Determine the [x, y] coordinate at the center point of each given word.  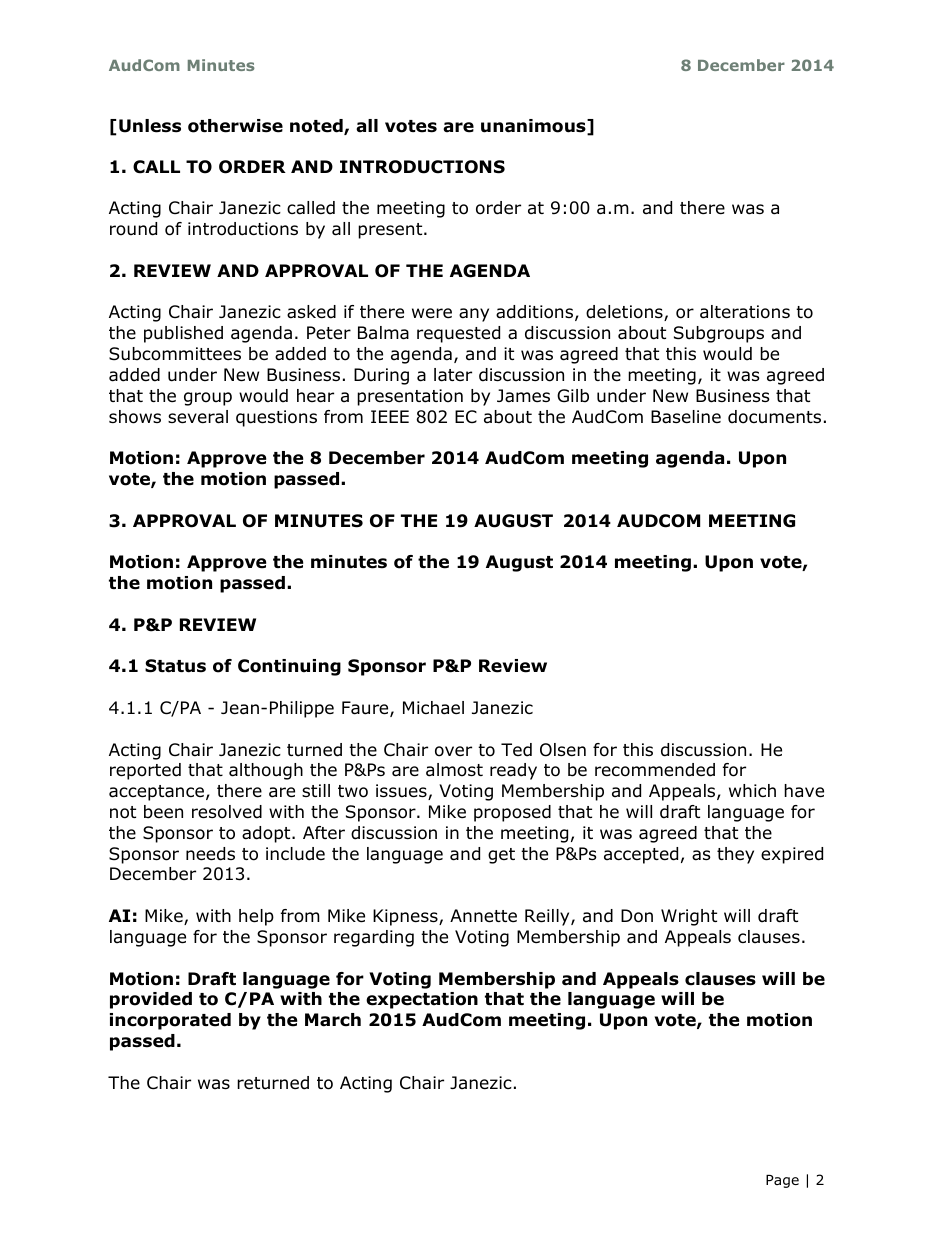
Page [782, 1181]
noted [317, 127]
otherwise [235, 126]
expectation [422, 1000]
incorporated [170, 1021]
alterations [745, 312]
